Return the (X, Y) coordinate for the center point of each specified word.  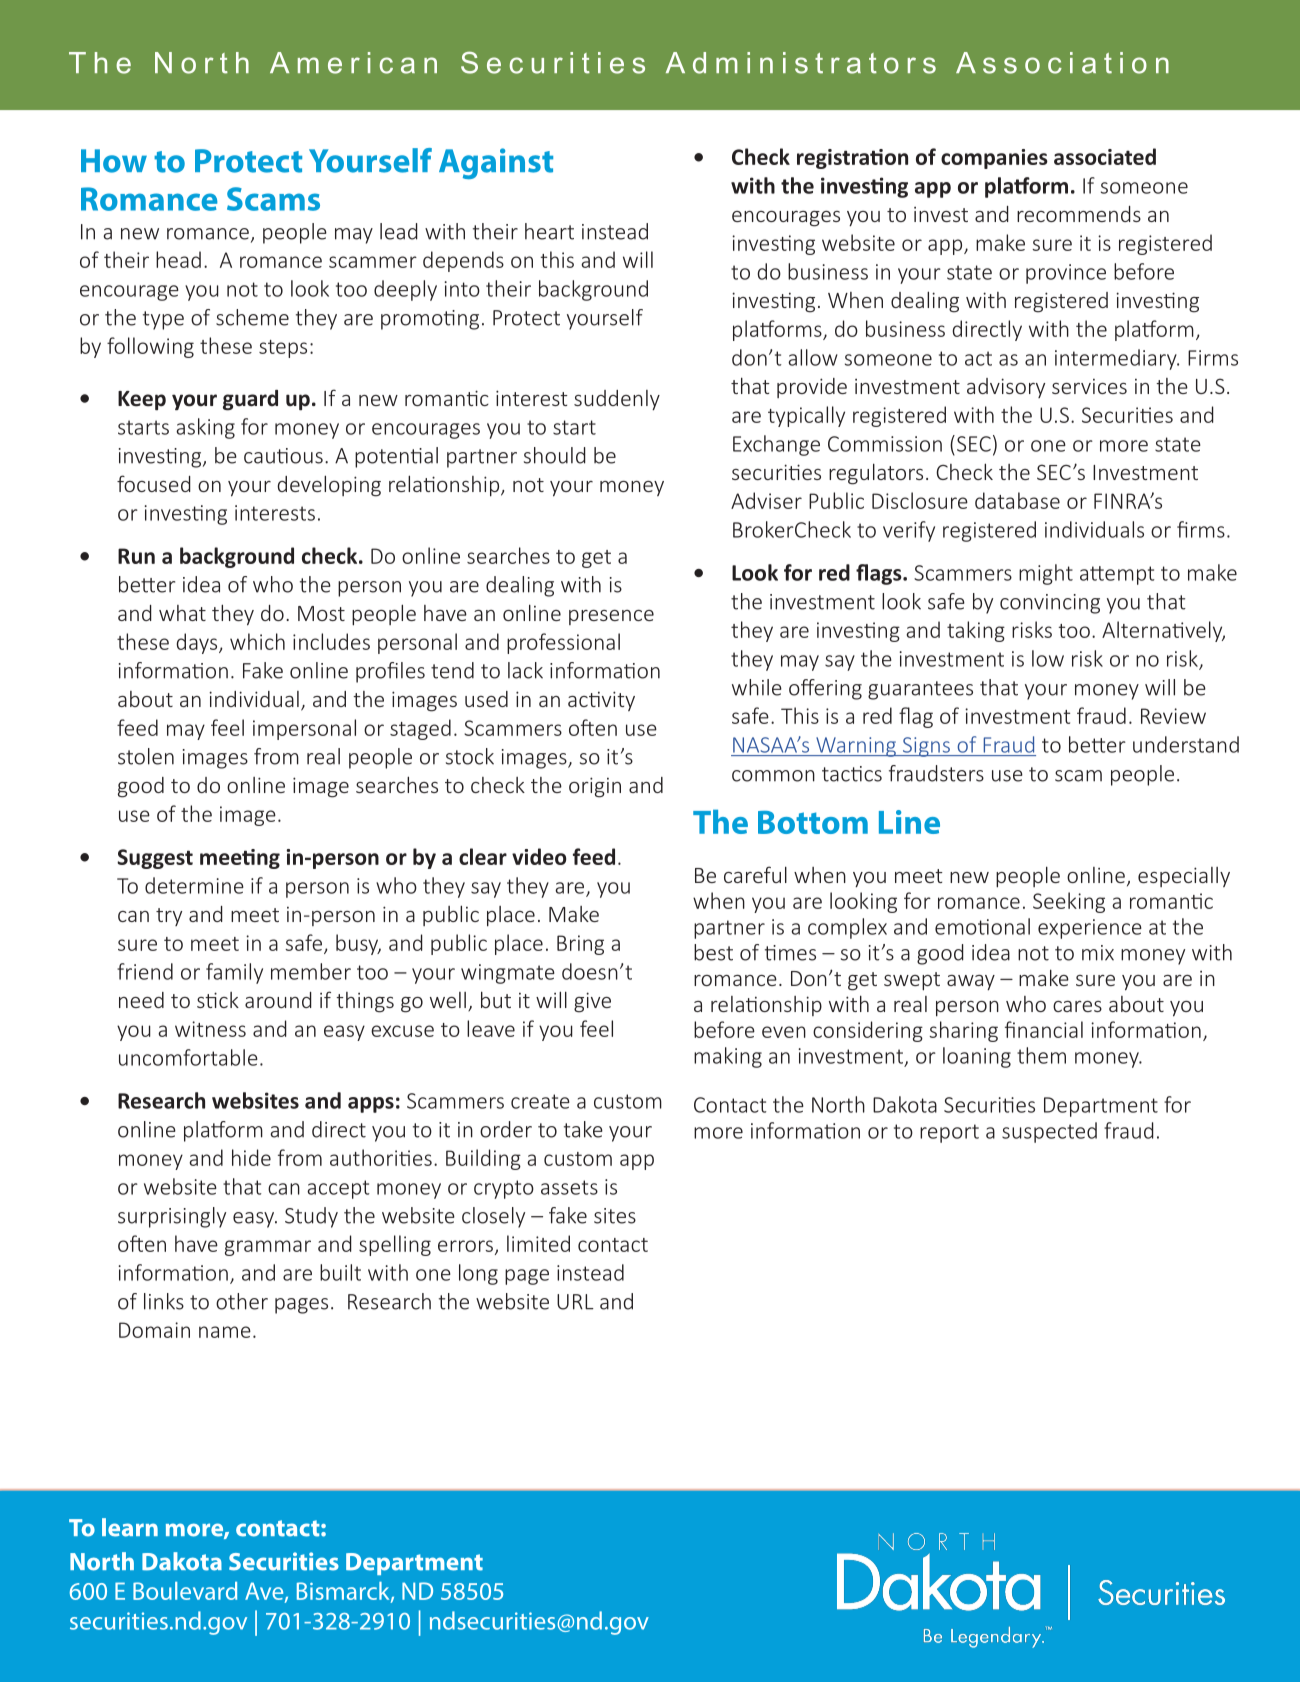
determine (194, 885)
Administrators (801, 63)
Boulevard (185, 1591)
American (353, 63)
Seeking (1069, 902)
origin (595, 787)
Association (1062, 63)
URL (575, 1302)
